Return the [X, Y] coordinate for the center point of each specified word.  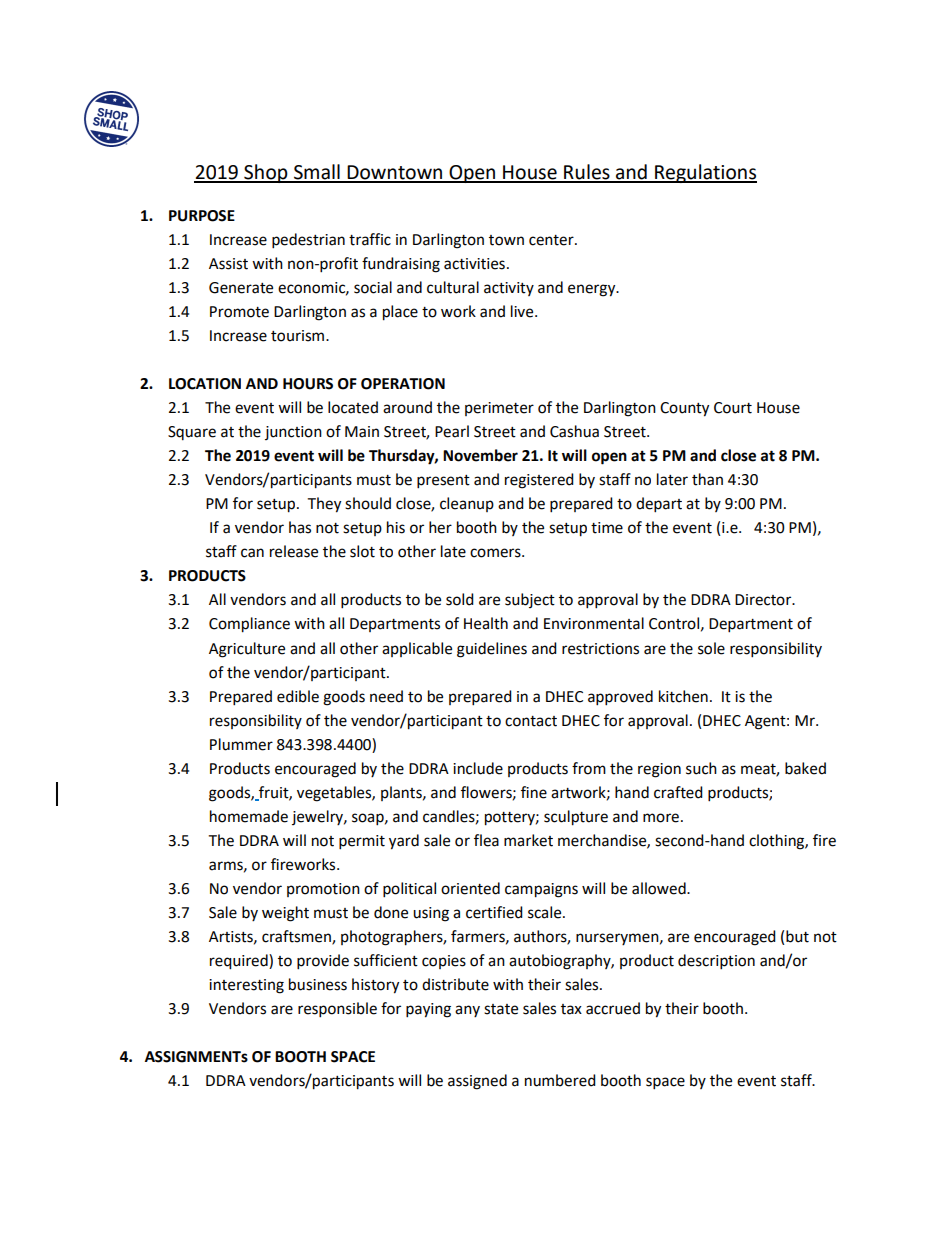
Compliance [249, 625]
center [552, 240]
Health [486, 623]
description [716, 962]
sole [711, 648]
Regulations [705, 173]
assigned [477, 1082]
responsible [337, 1010]
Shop [266, 173]
